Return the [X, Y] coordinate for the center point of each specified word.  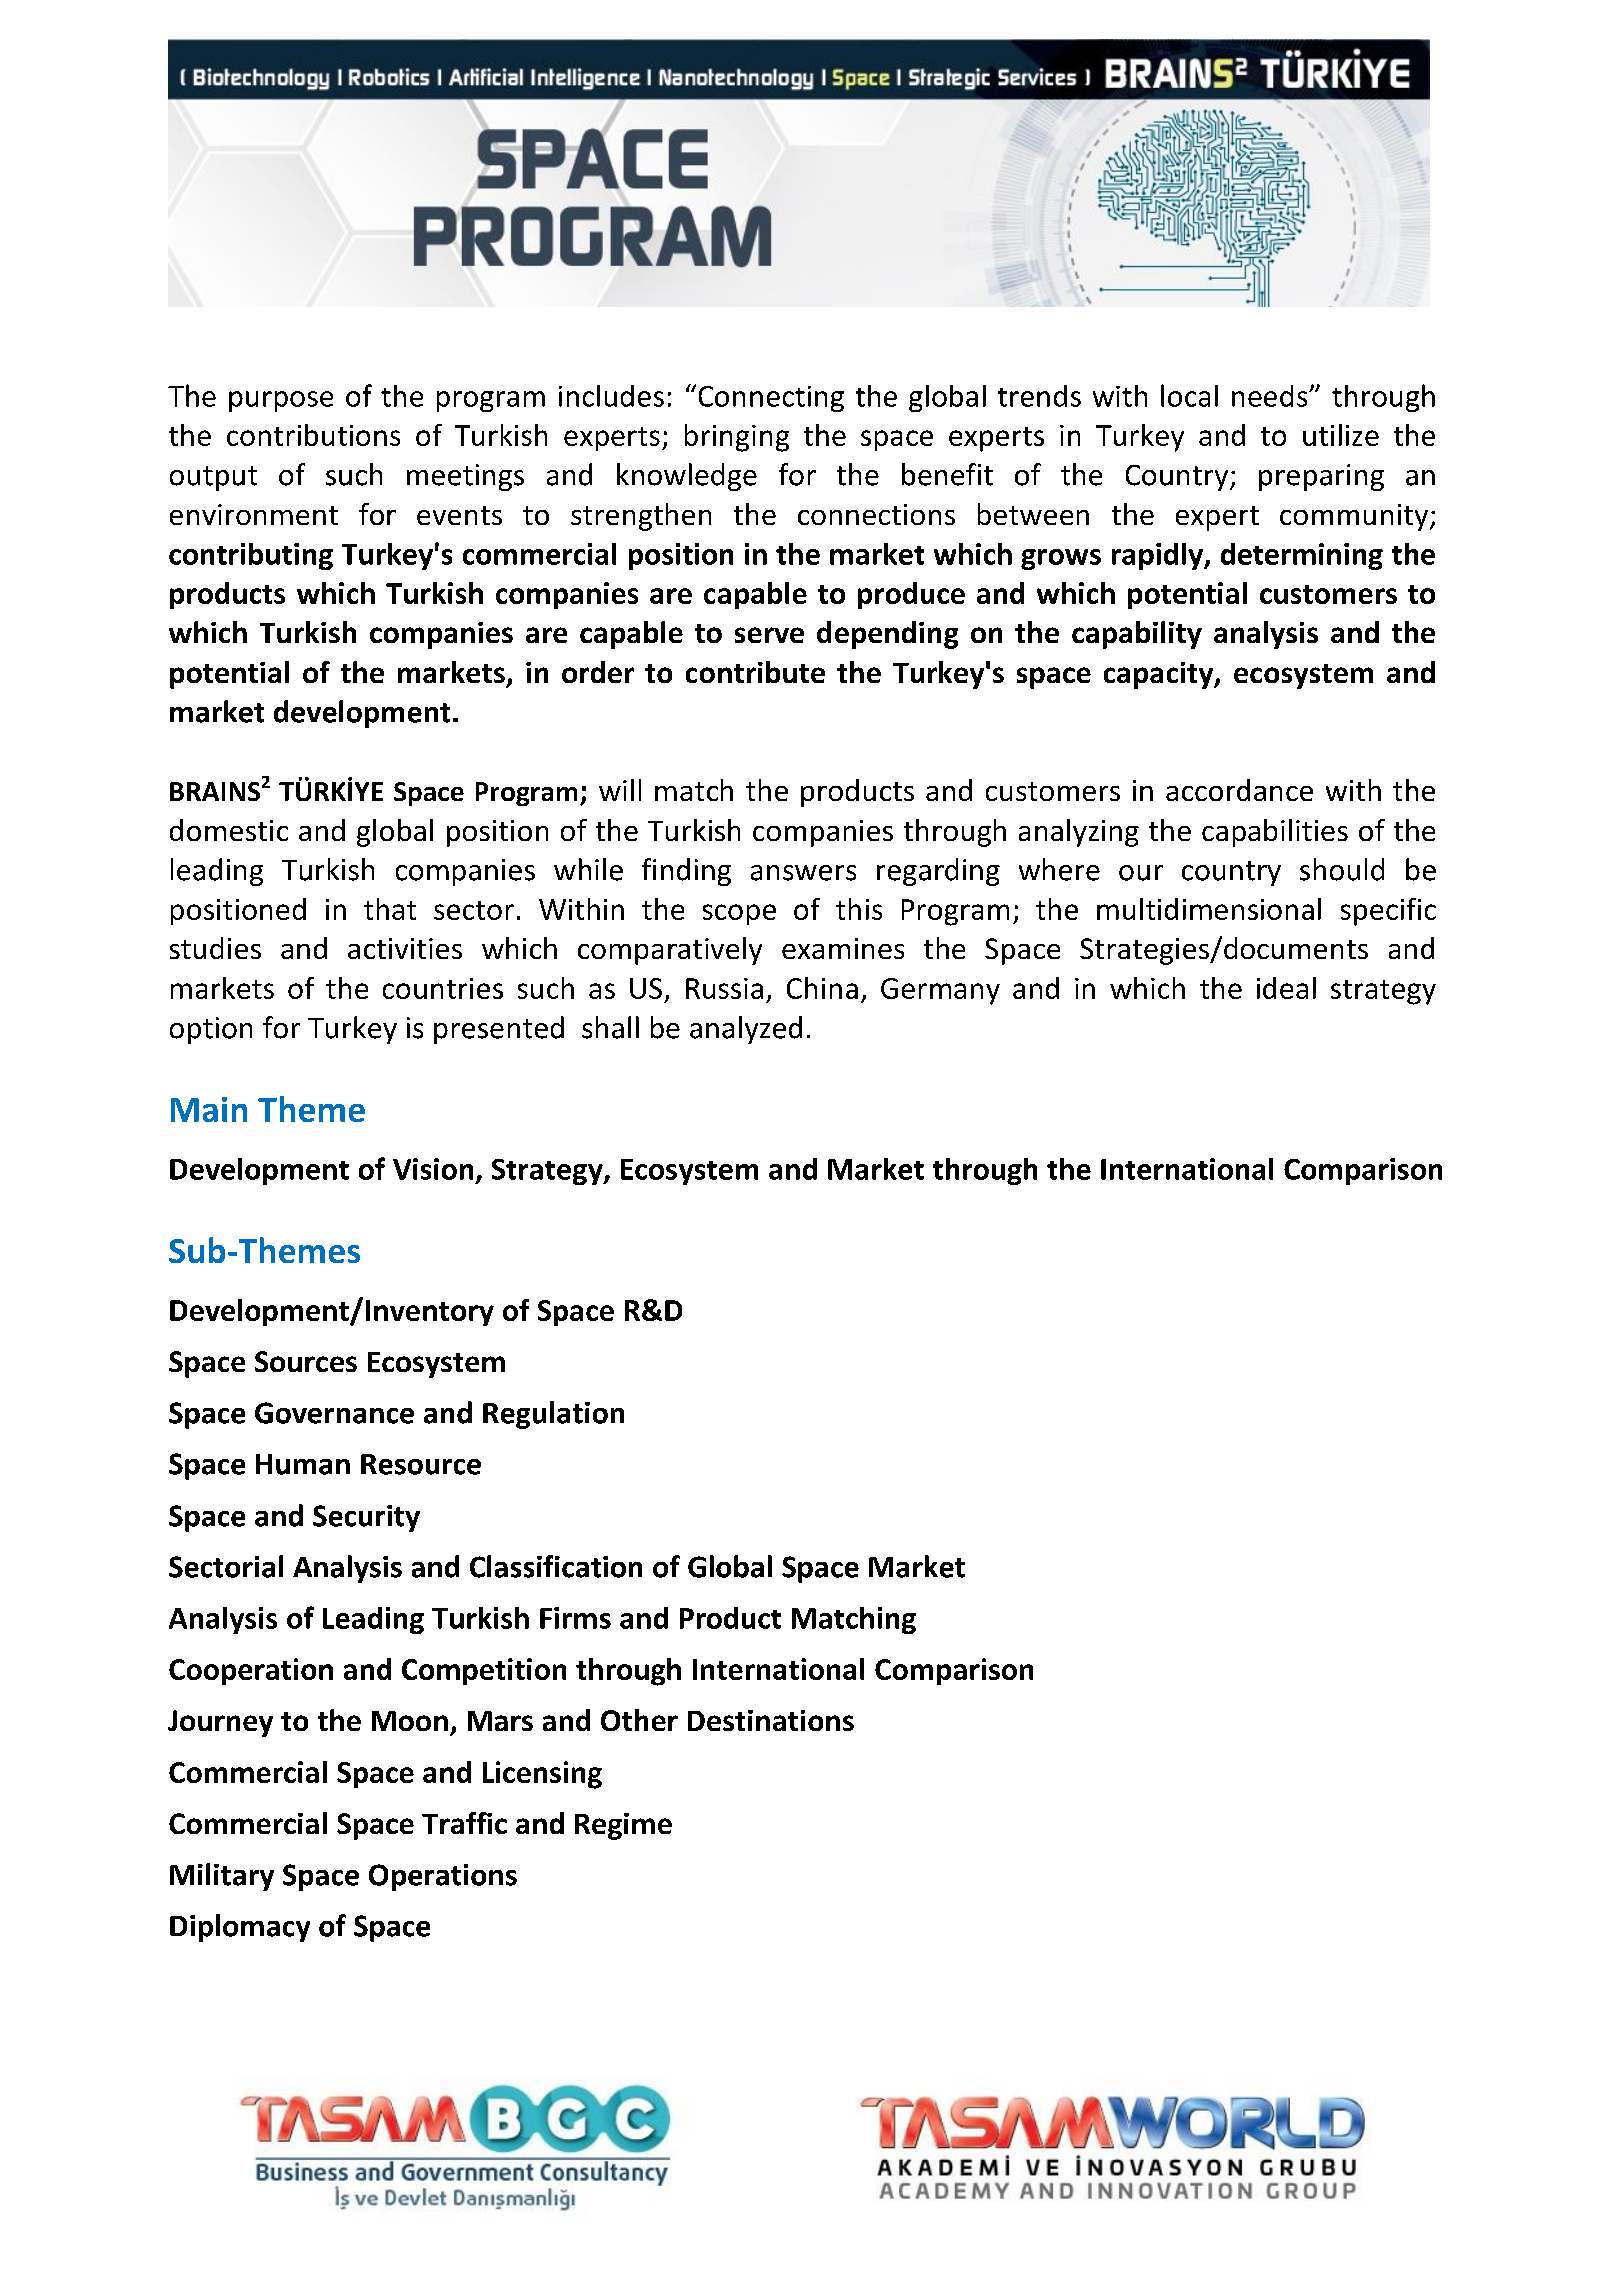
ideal [1286, 988]
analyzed [746, 1030]
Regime [623, 1826]
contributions [313, 435]
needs [1271, 396]
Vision [433, 1169]
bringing [737, 438]
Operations [443, 1877]
